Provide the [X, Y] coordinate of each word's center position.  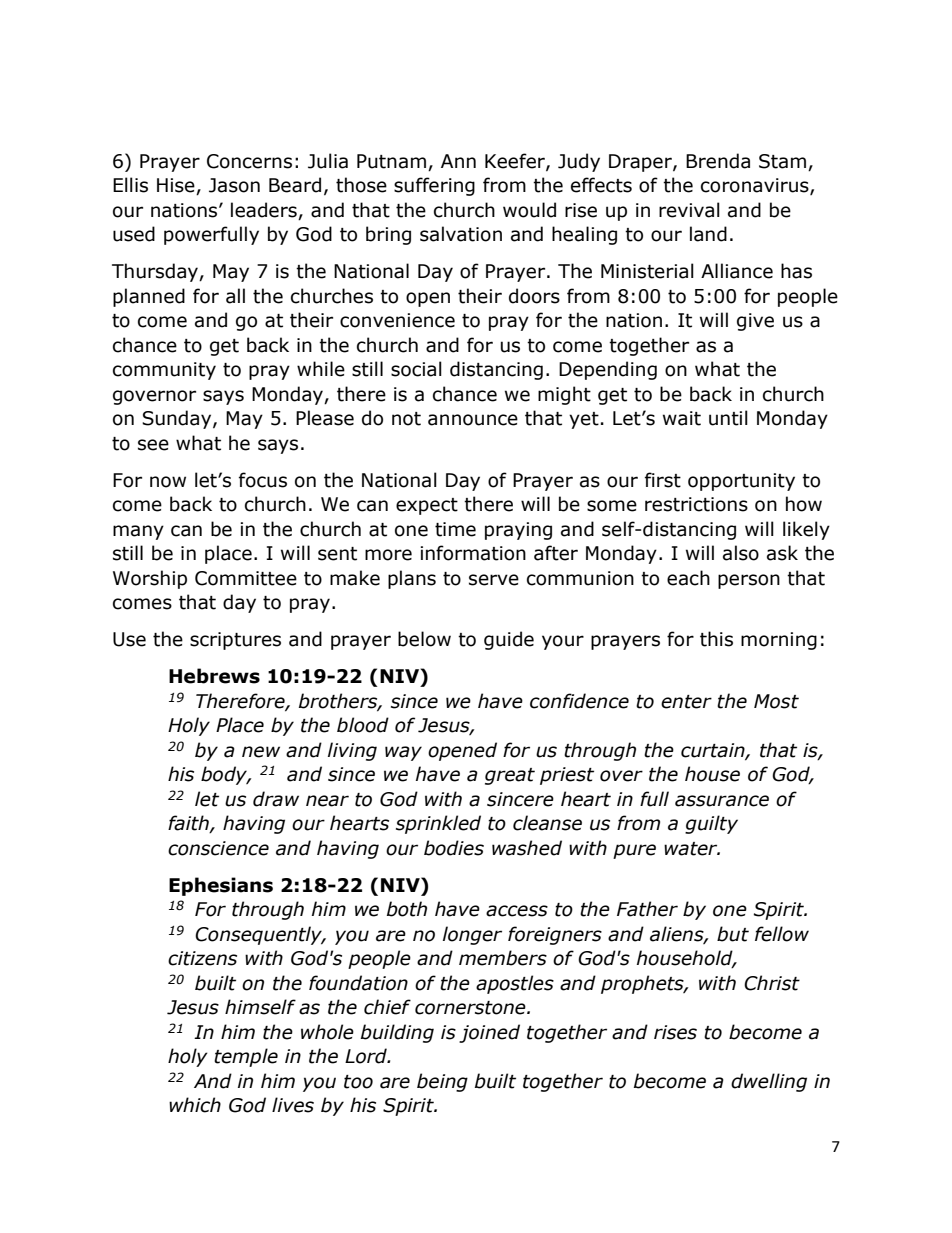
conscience [218, 848]
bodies [454, 848]
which [195, 1105]
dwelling [769, 1082]
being [442, 1082]
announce [473, 420]
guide [509, 640]
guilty [711, 824]
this [716, 639]
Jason [234, 185]
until [728, 418]
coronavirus [756, 186]
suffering [434, 186]
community [164, 371]
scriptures [235, 641]
